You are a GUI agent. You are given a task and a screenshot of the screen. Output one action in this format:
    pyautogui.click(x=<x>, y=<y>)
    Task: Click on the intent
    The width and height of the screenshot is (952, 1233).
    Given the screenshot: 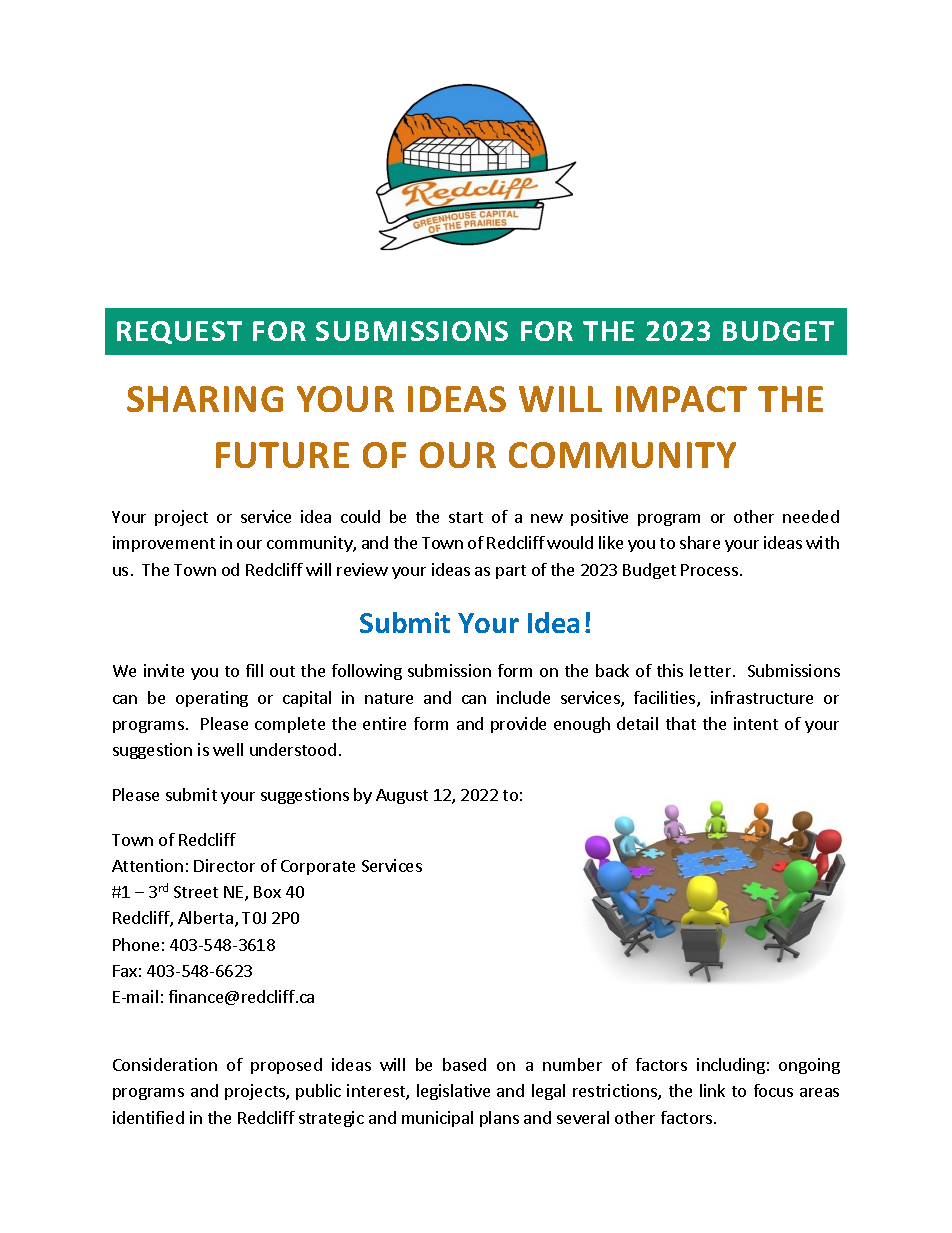 What is the action you would take?
    pyautogui.click(x=756, y=723)
